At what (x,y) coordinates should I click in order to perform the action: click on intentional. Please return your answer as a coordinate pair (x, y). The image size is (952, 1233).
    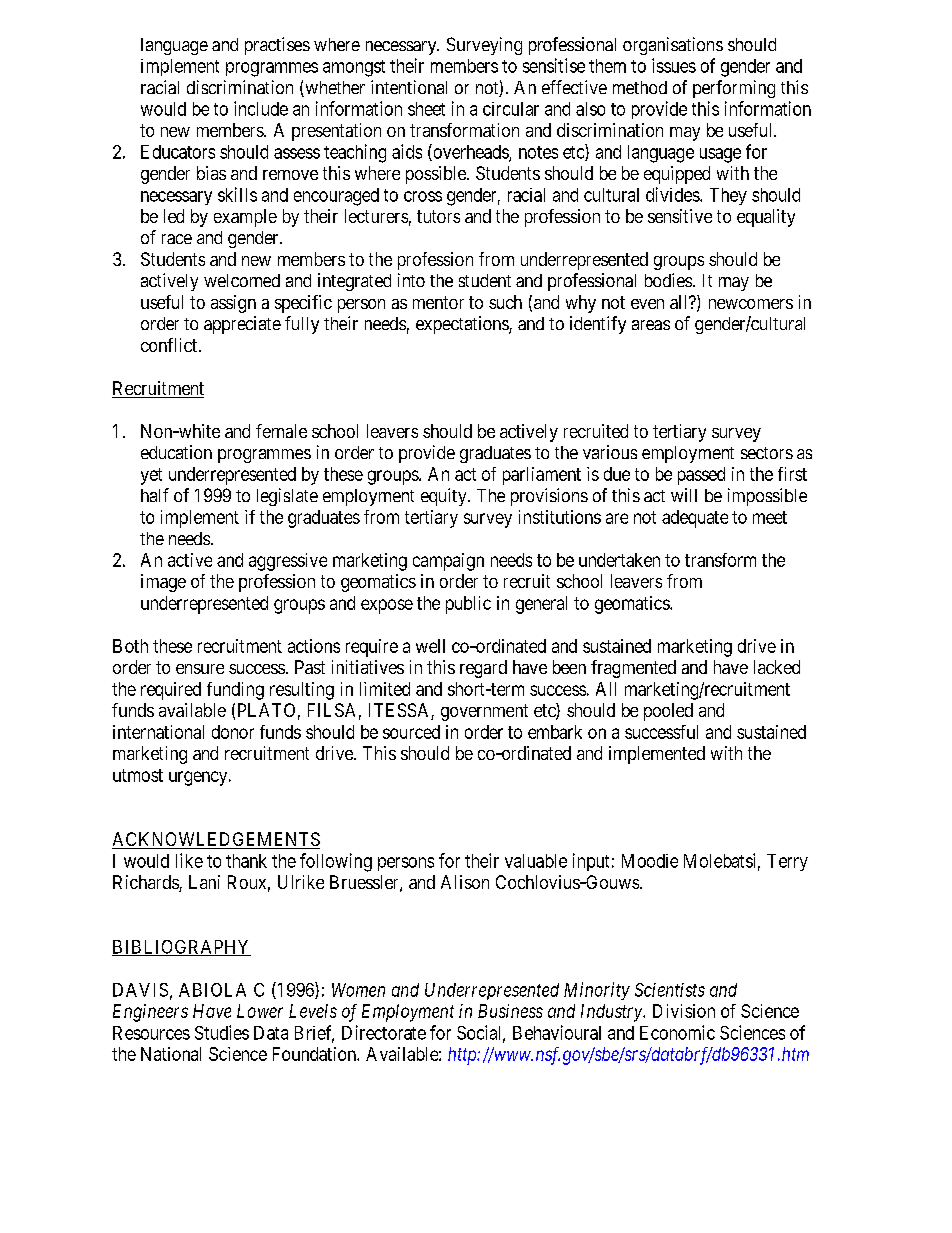
    Looking at the image, I should click on (409, 87).
